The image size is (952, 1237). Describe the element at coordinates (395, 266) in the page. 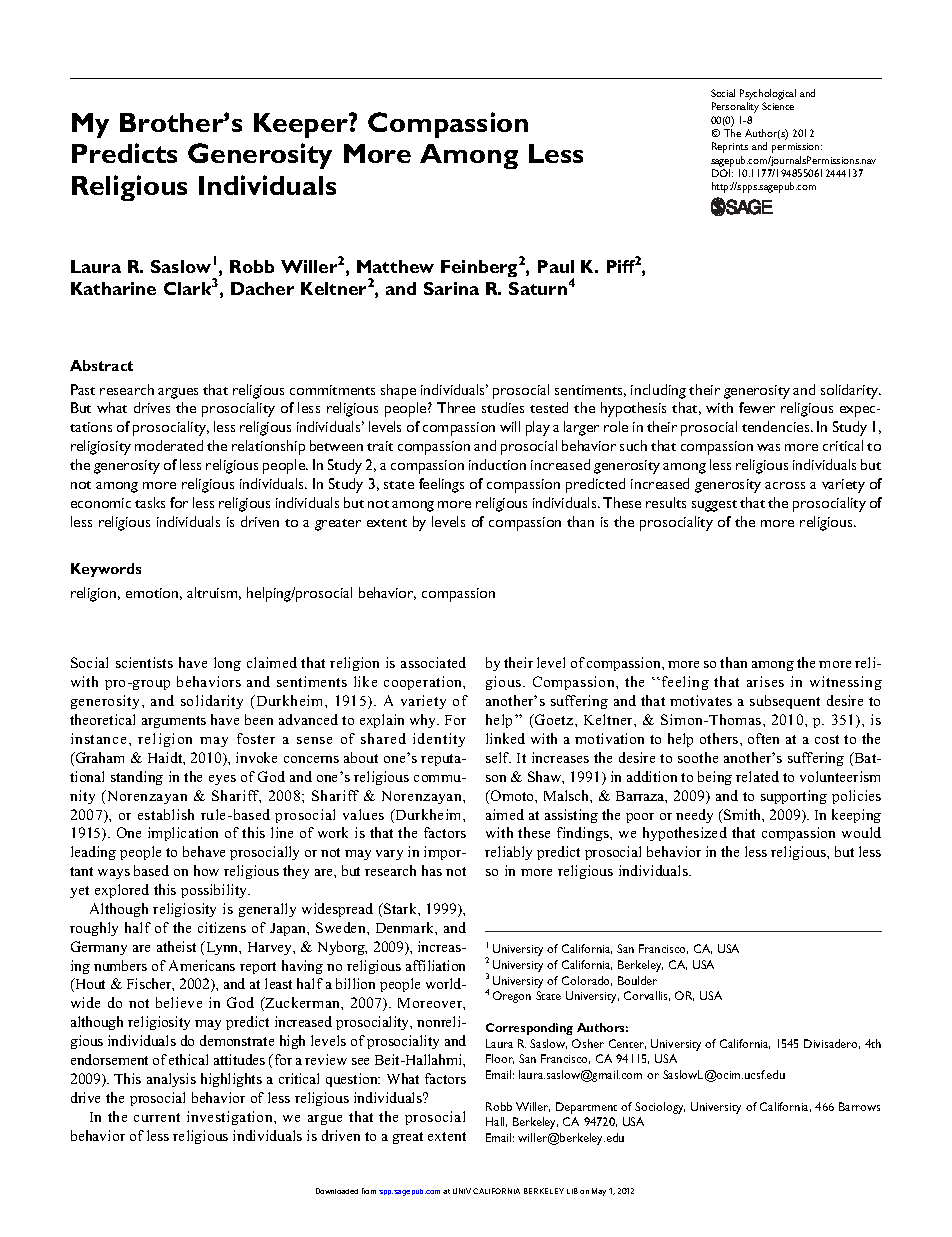

I see `Matthew` at that location.
